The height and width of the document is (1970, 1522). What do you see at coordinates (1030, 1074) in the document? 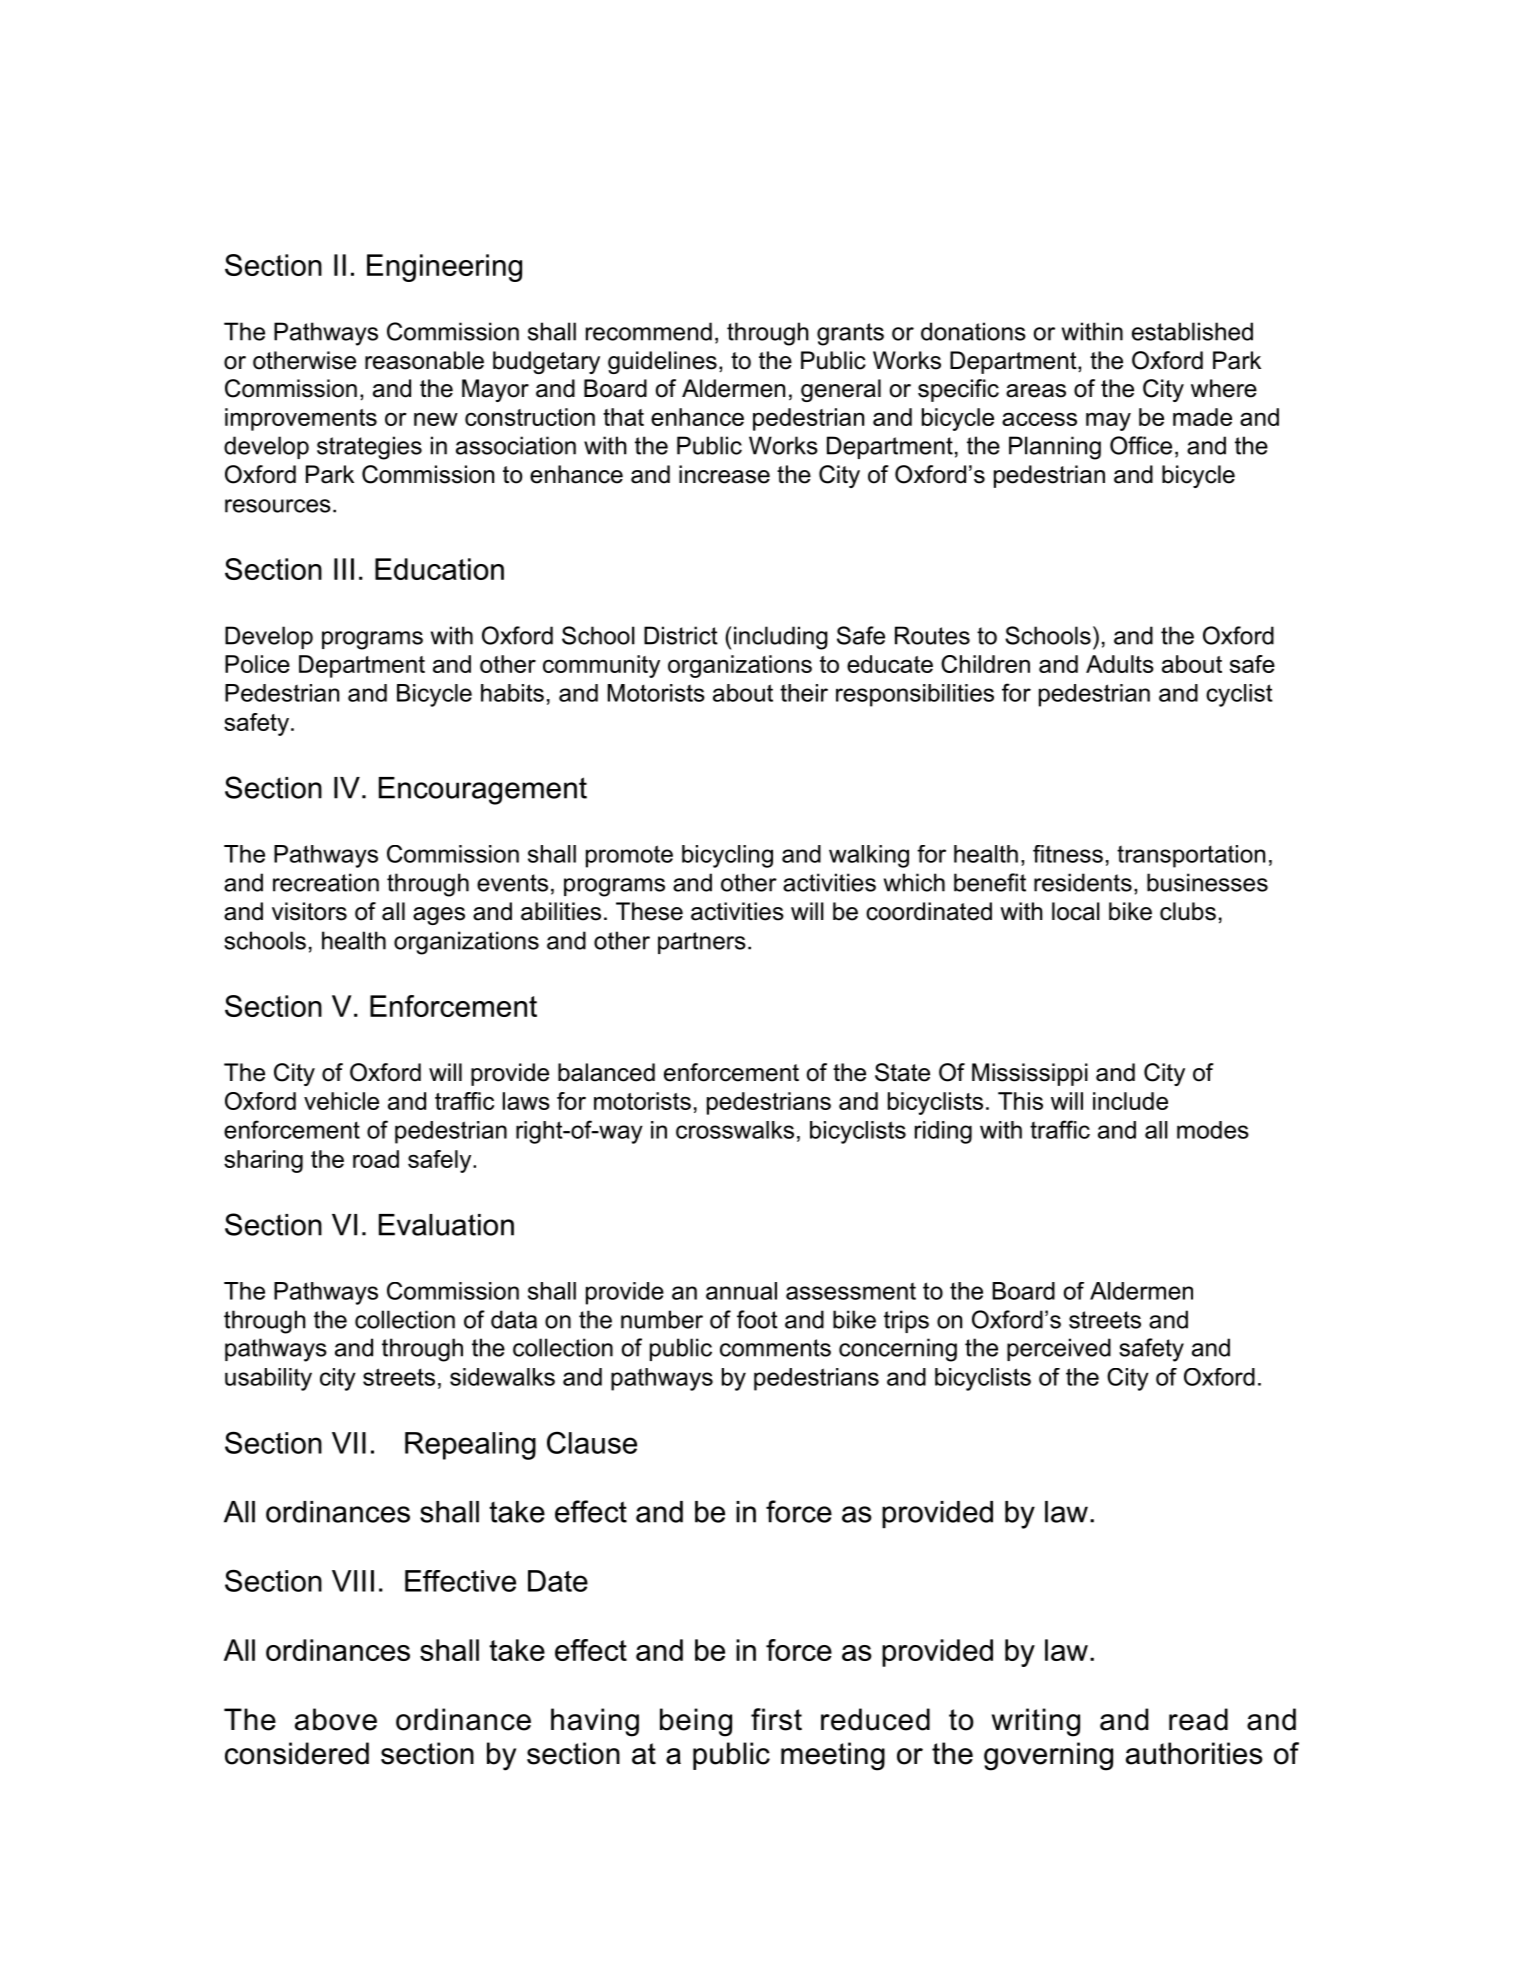
I see `Mississippi` at bounding box center [1030, 1074].
